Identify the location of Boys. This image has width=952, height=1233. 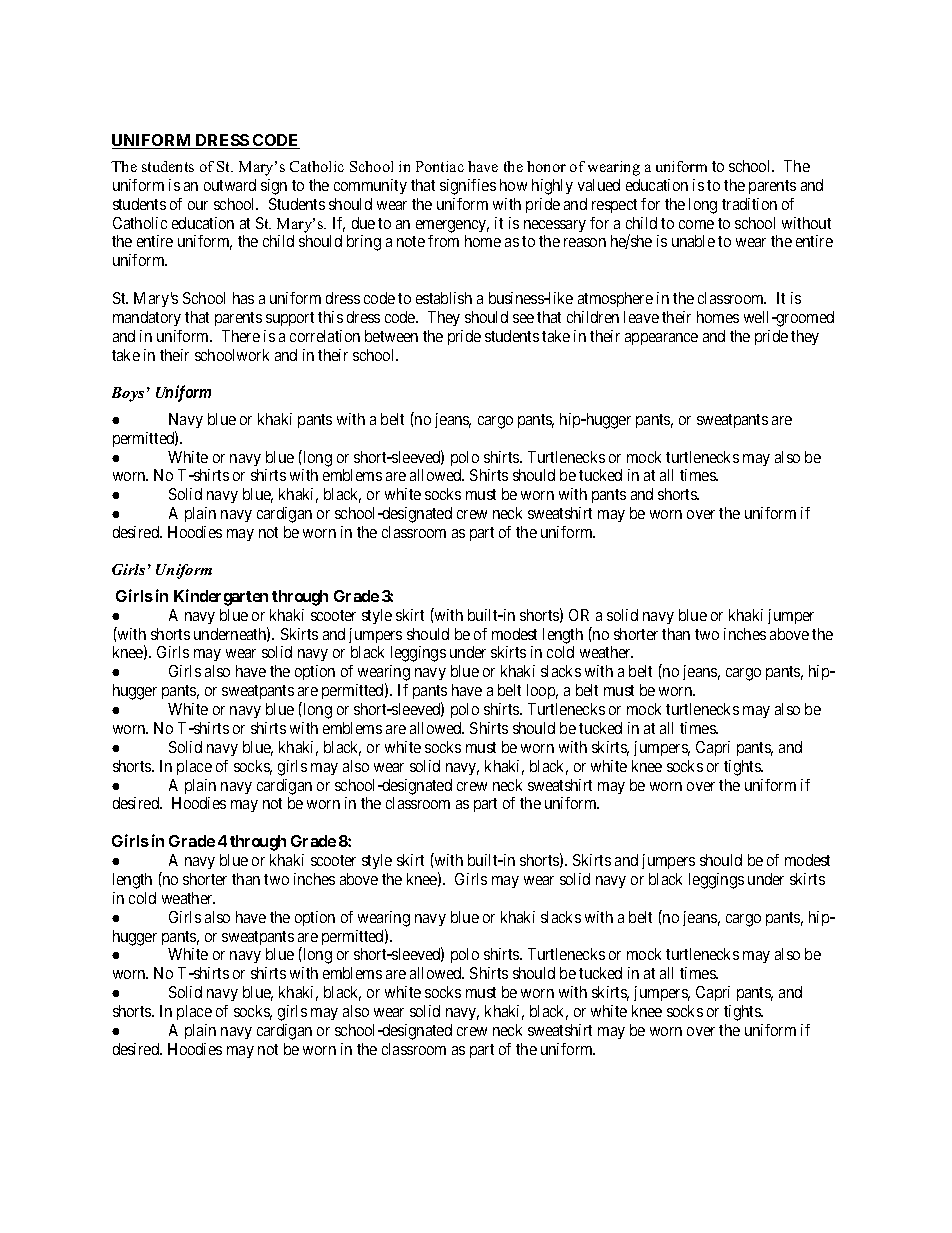
(128, 394).
